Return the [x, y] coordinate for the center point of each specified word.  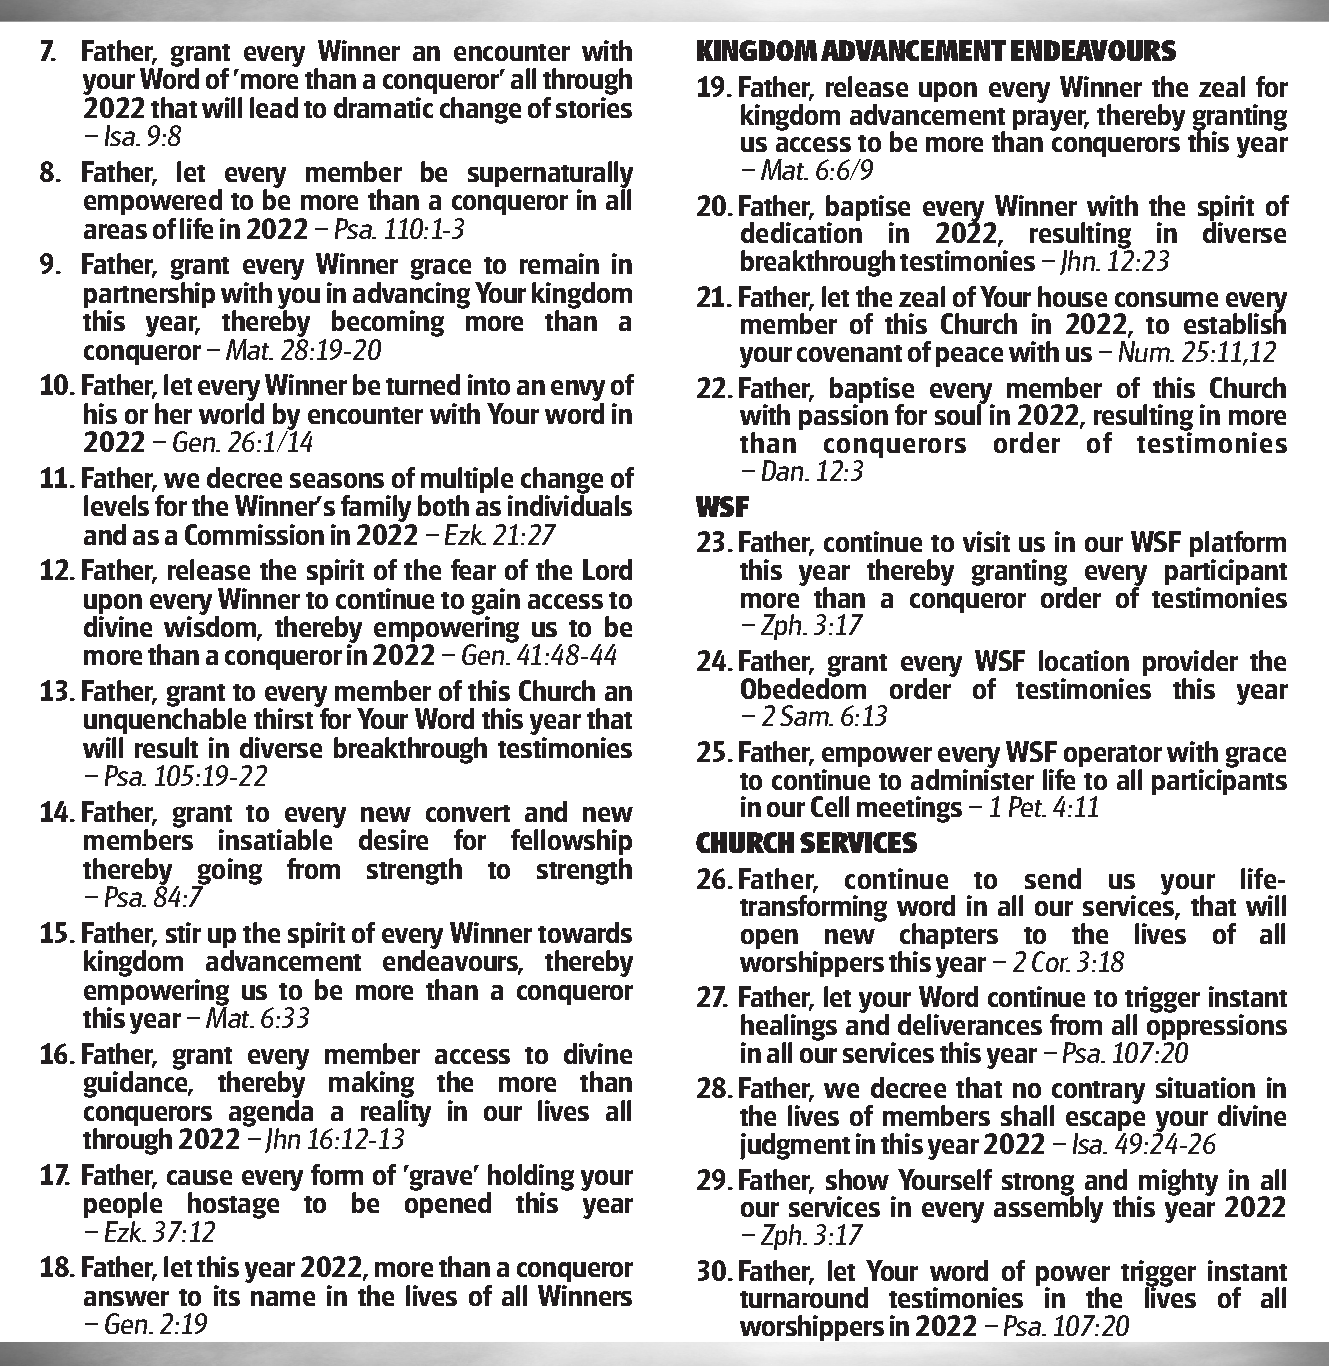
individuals [570, 504]
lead [274, 107]
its [227, 1295]
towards [585, 932]
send [1053, 878]
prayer [1051, 120]
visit [986, 541]
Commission [254, 534]
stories [594, 107]
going [229, 872]
